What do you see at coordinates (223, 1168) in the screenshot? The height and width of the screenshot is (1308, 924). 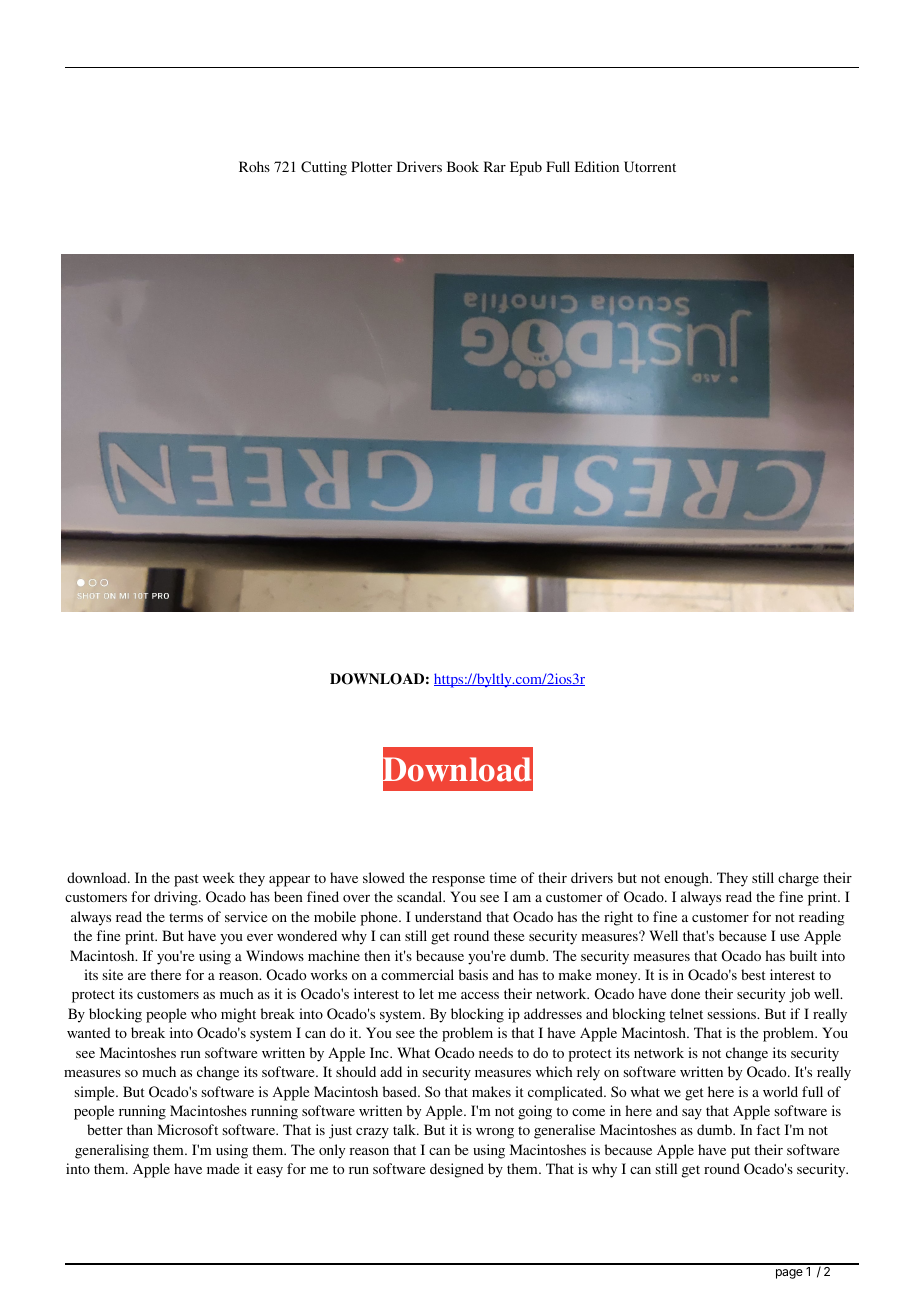 I see `made` at bounding box center [223, 1168].
